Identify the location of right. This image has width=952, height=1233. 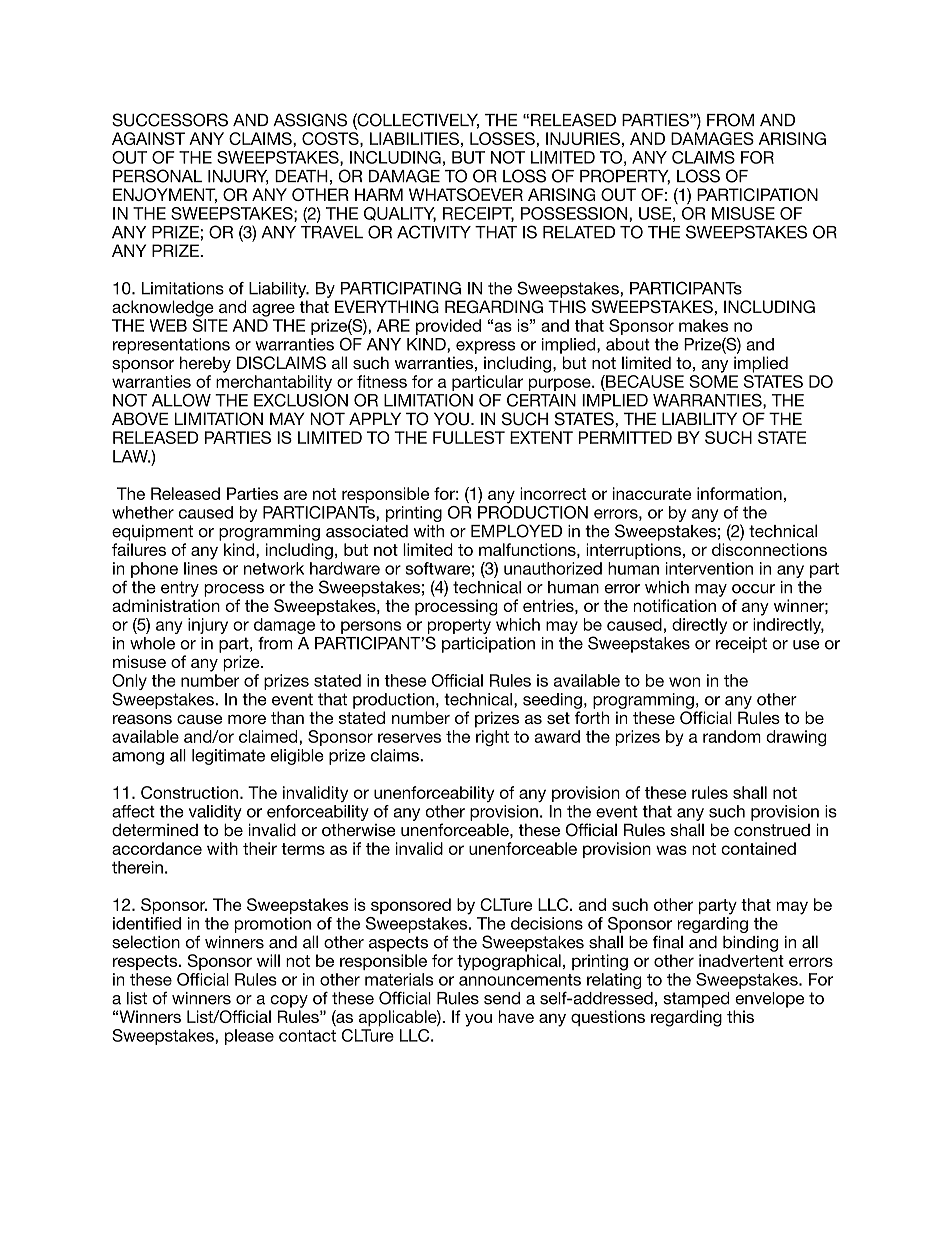
(492, 738).
